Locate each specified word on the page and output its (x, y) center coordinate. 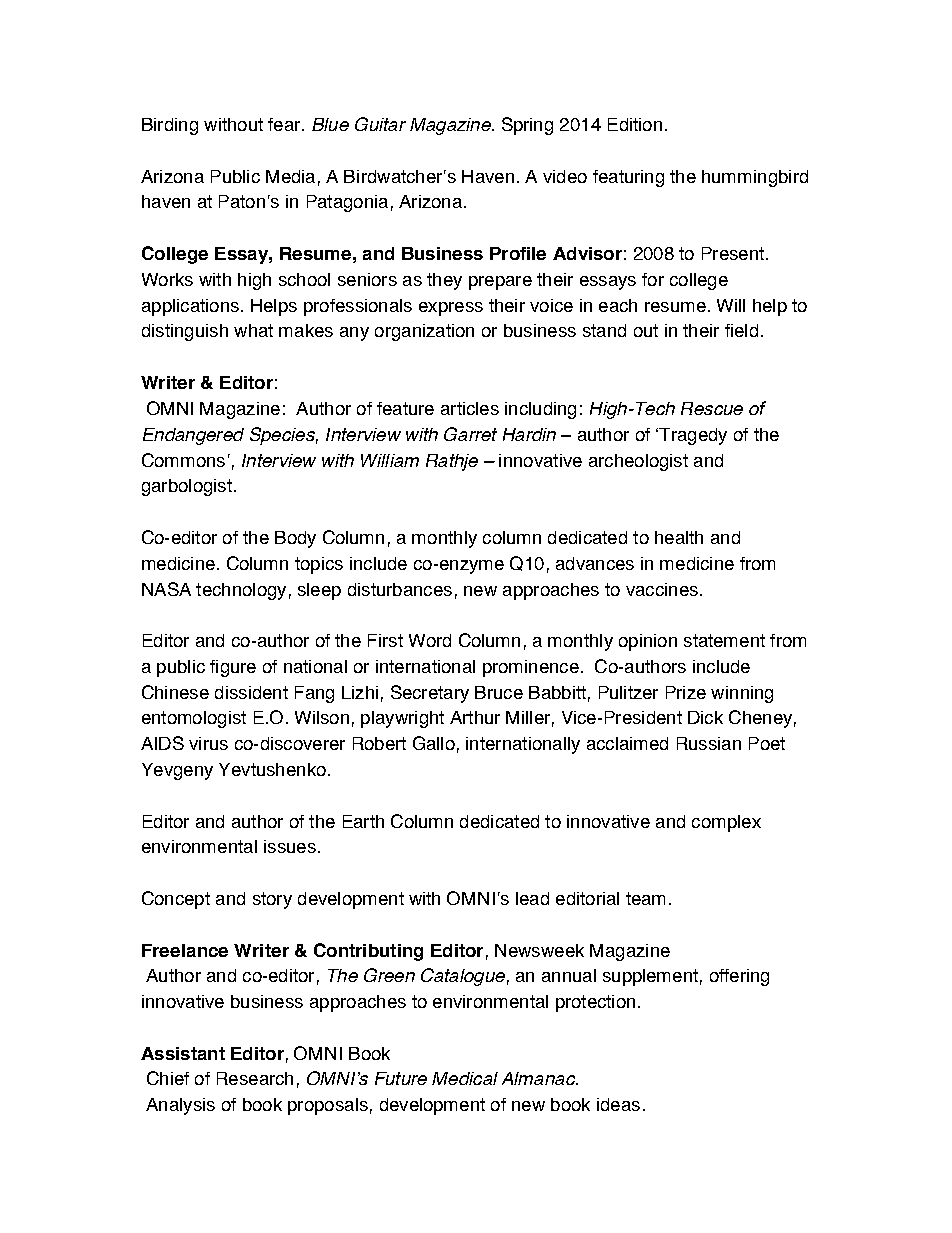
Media (290, 176)
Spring (527, 126)
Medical (465, 1078)
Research (255, 1078)
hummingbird (755, 178)
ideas (618, 1104)
